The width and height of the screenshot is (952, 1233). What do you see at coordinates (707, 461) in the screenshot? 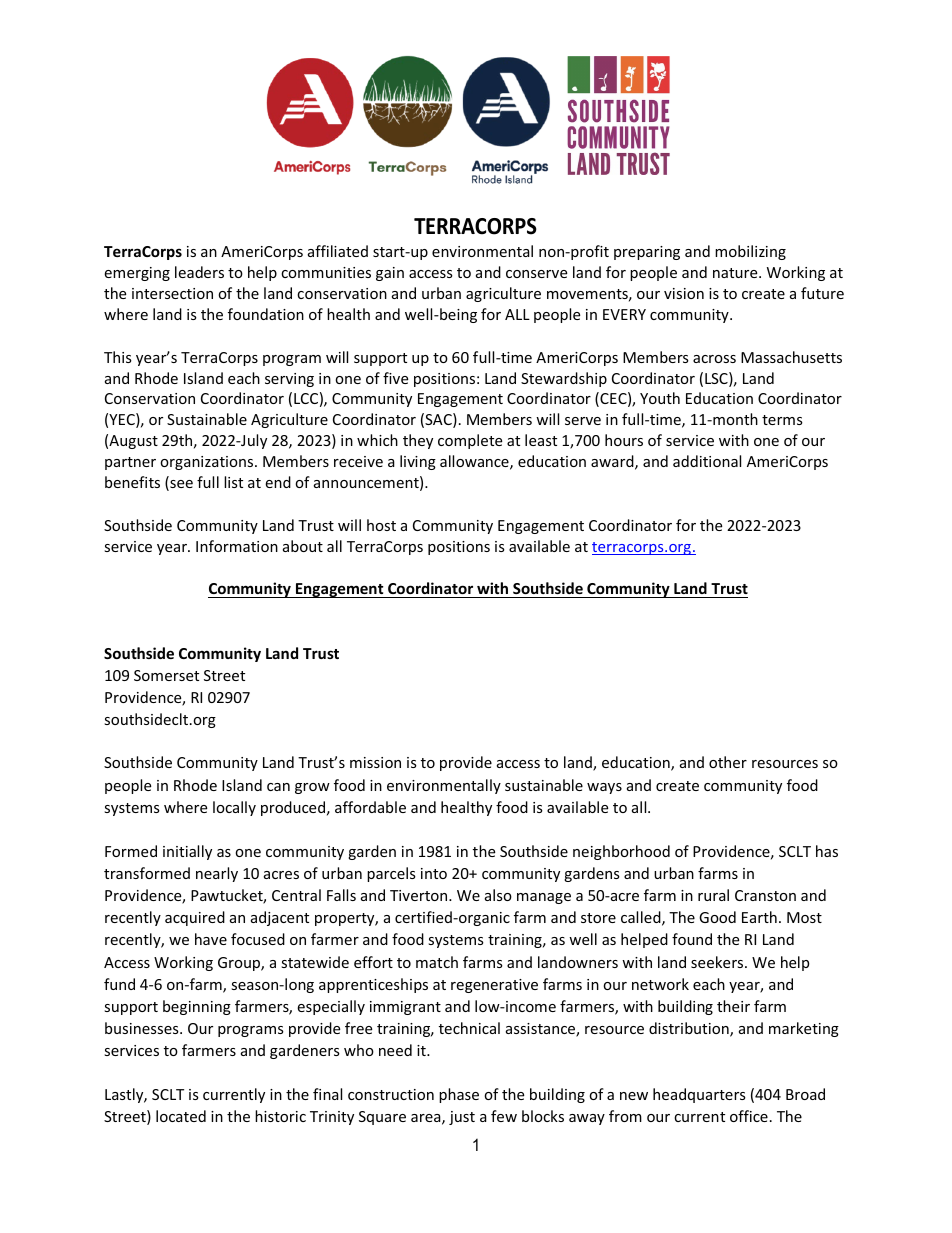
I see `additional` at bounding box center [707, 461].
